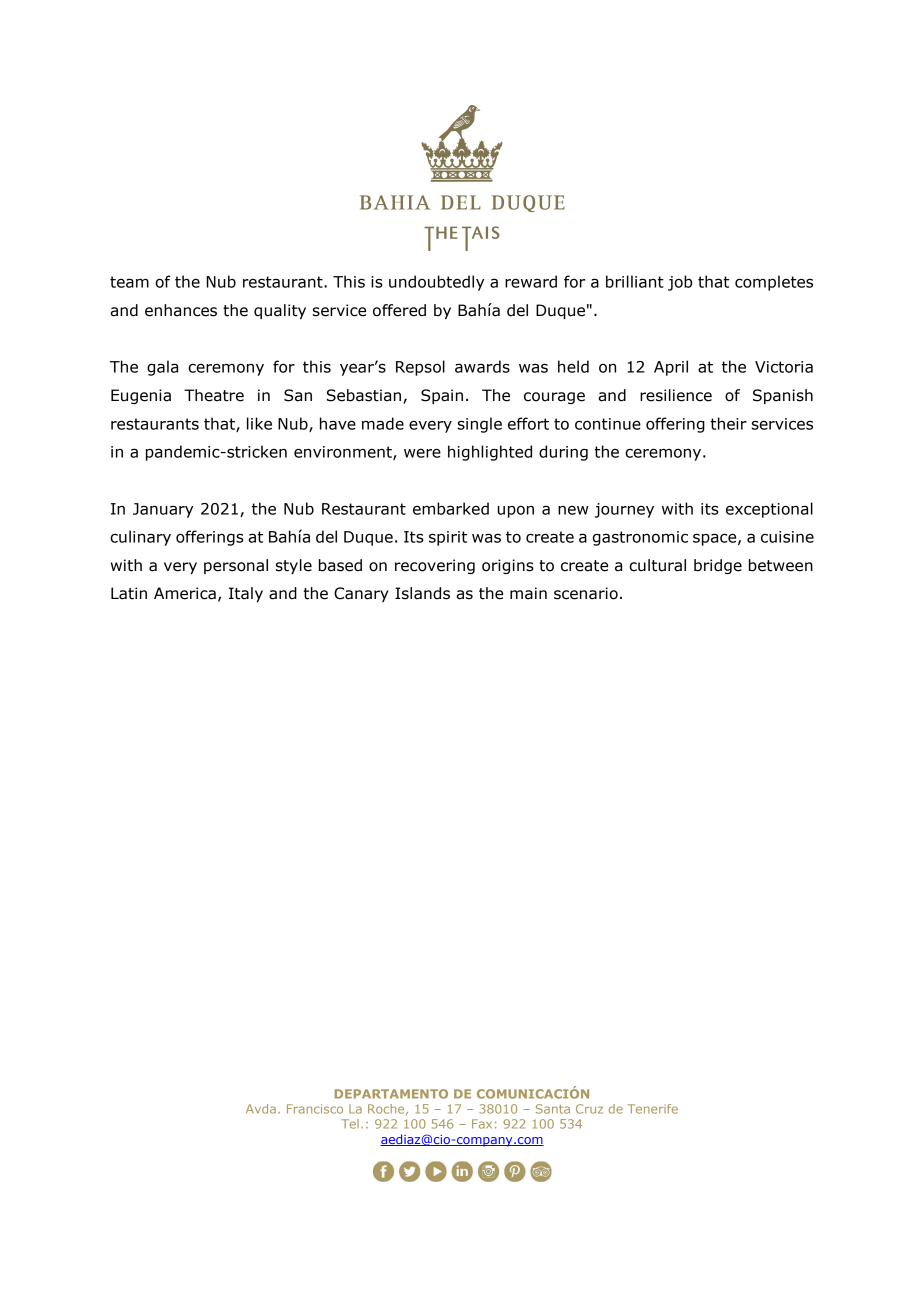 The width and height of the screenshot is (924, 1308). What do you see at coordinates (653, 1109) in the screenshot?
I see `Tenerife` at bounding box center [653, 1109].
